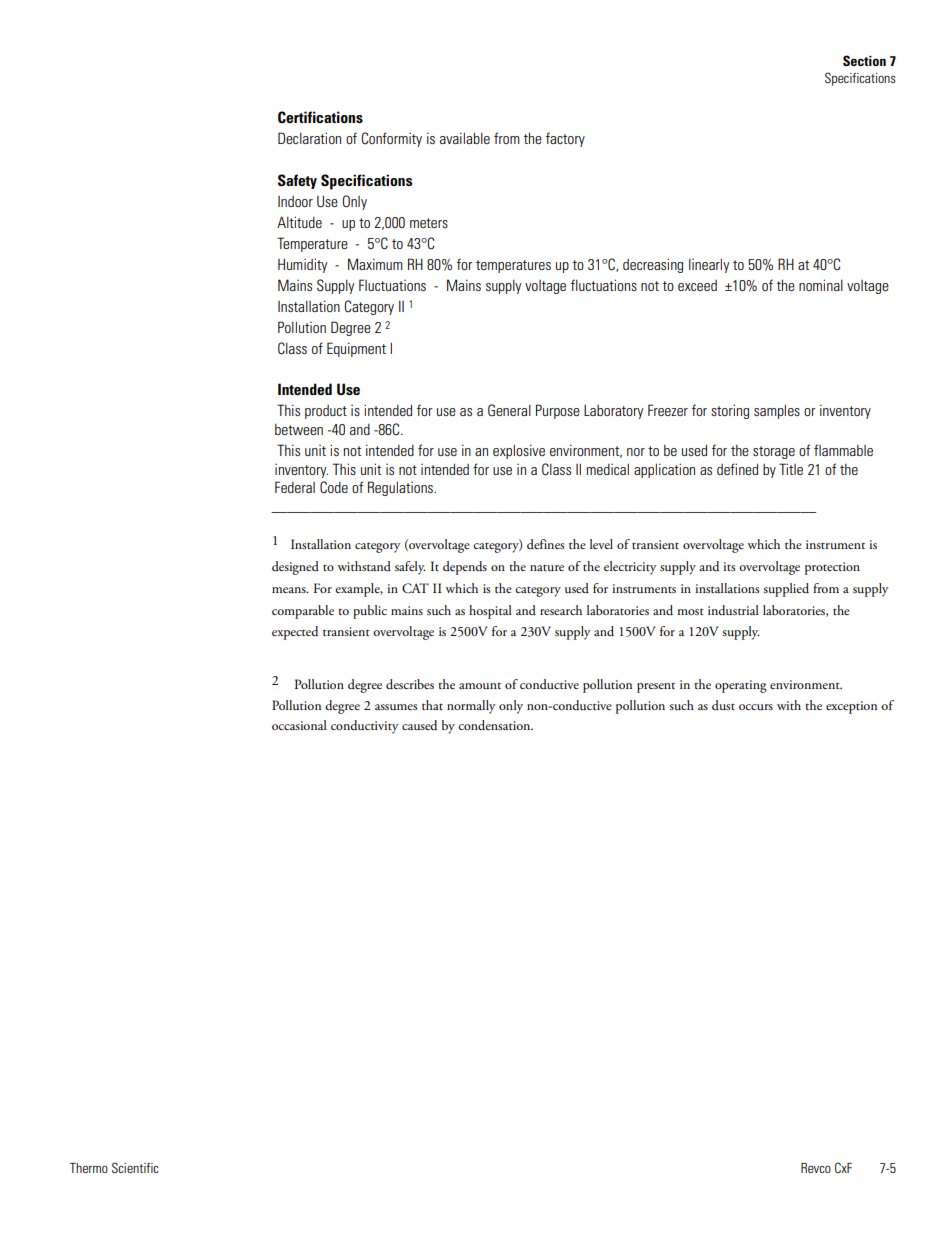 The image size is (952, 1233). What do you see at coordinates (495, 725) in the image?
I see `condensation` at bounding box center [495, 725].
